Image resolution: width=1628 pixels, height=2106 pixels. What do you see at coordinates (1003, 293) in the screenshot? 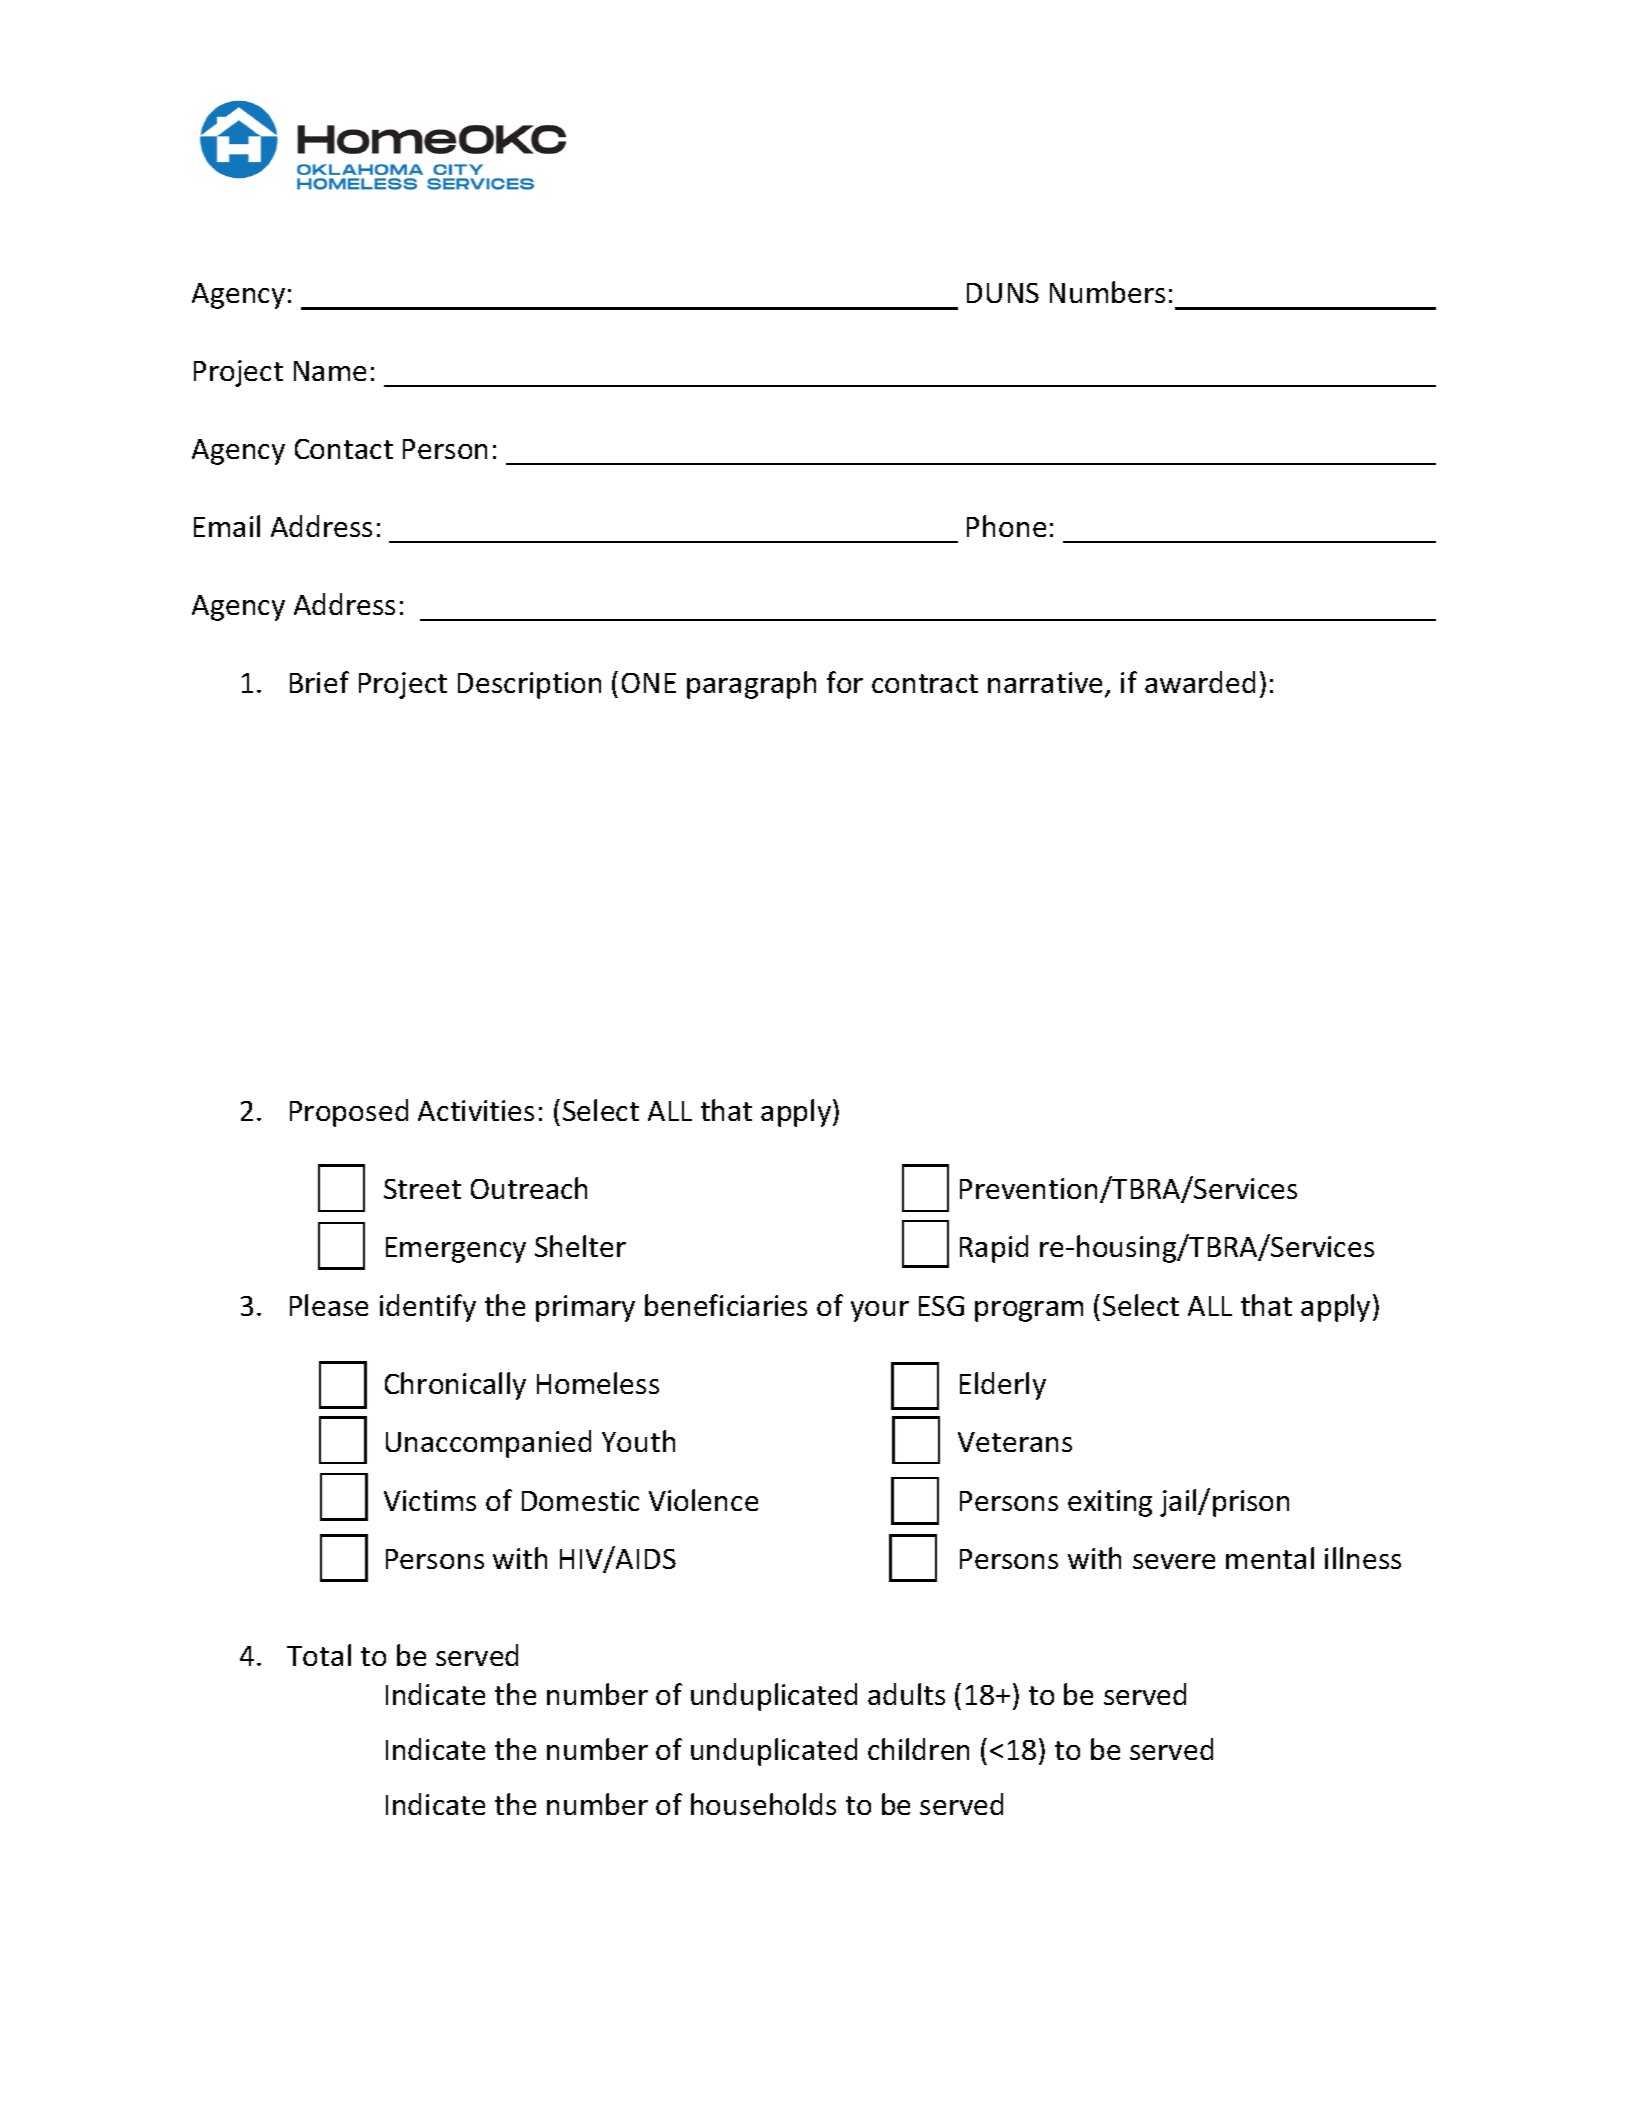
I see `DUNS` at bounding box center [1003, 293].
